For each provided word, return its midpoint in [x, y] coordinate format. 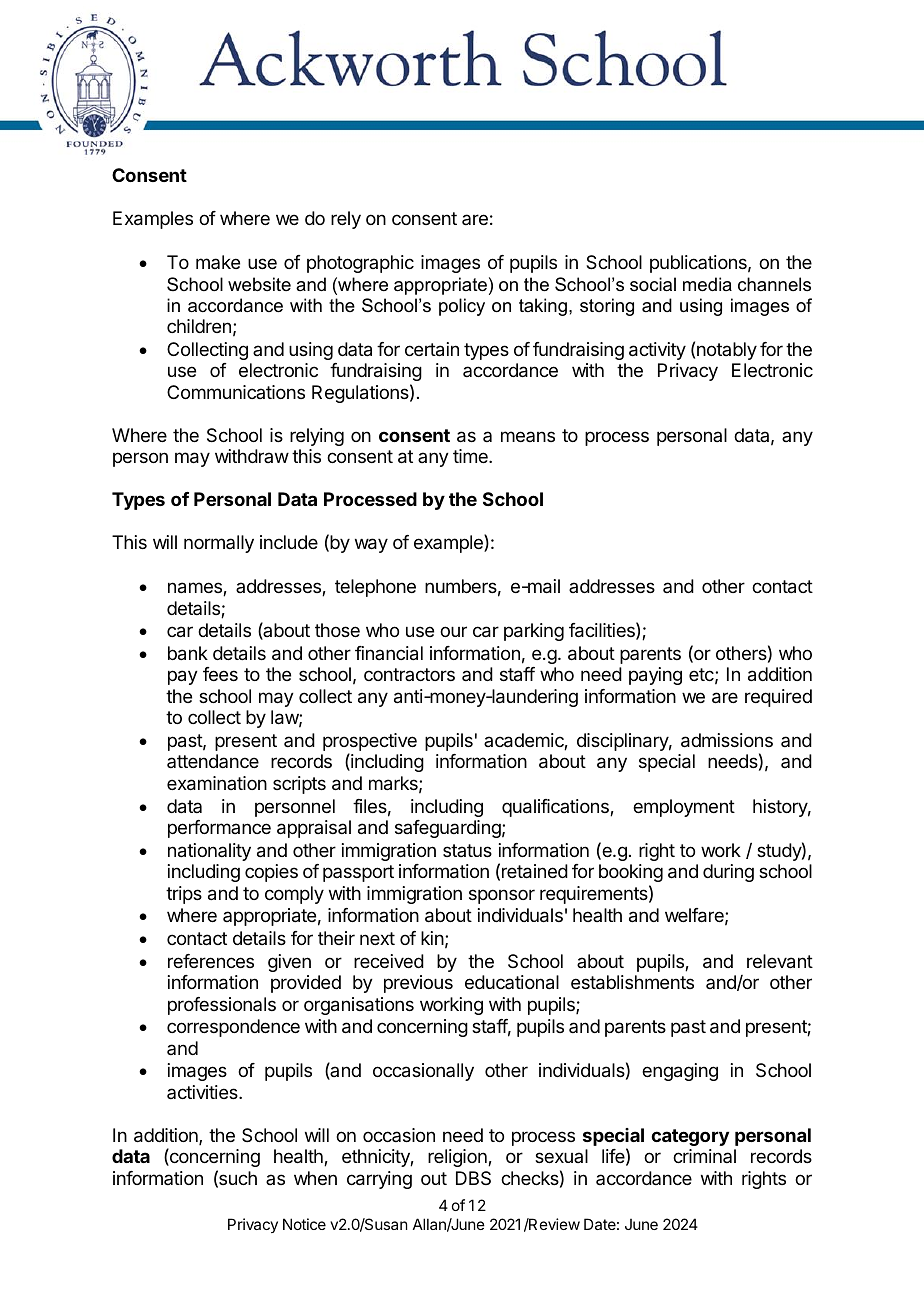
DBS [473, 1178]
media [707, 284]
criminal [704, 1156]
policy [462, 307]
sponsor [502, 896]
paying [655, 676]
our [453, 631]
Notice [304, 1224]
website [259, 284]
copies [271, 873]
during [728, 873]
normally [219, 544]
